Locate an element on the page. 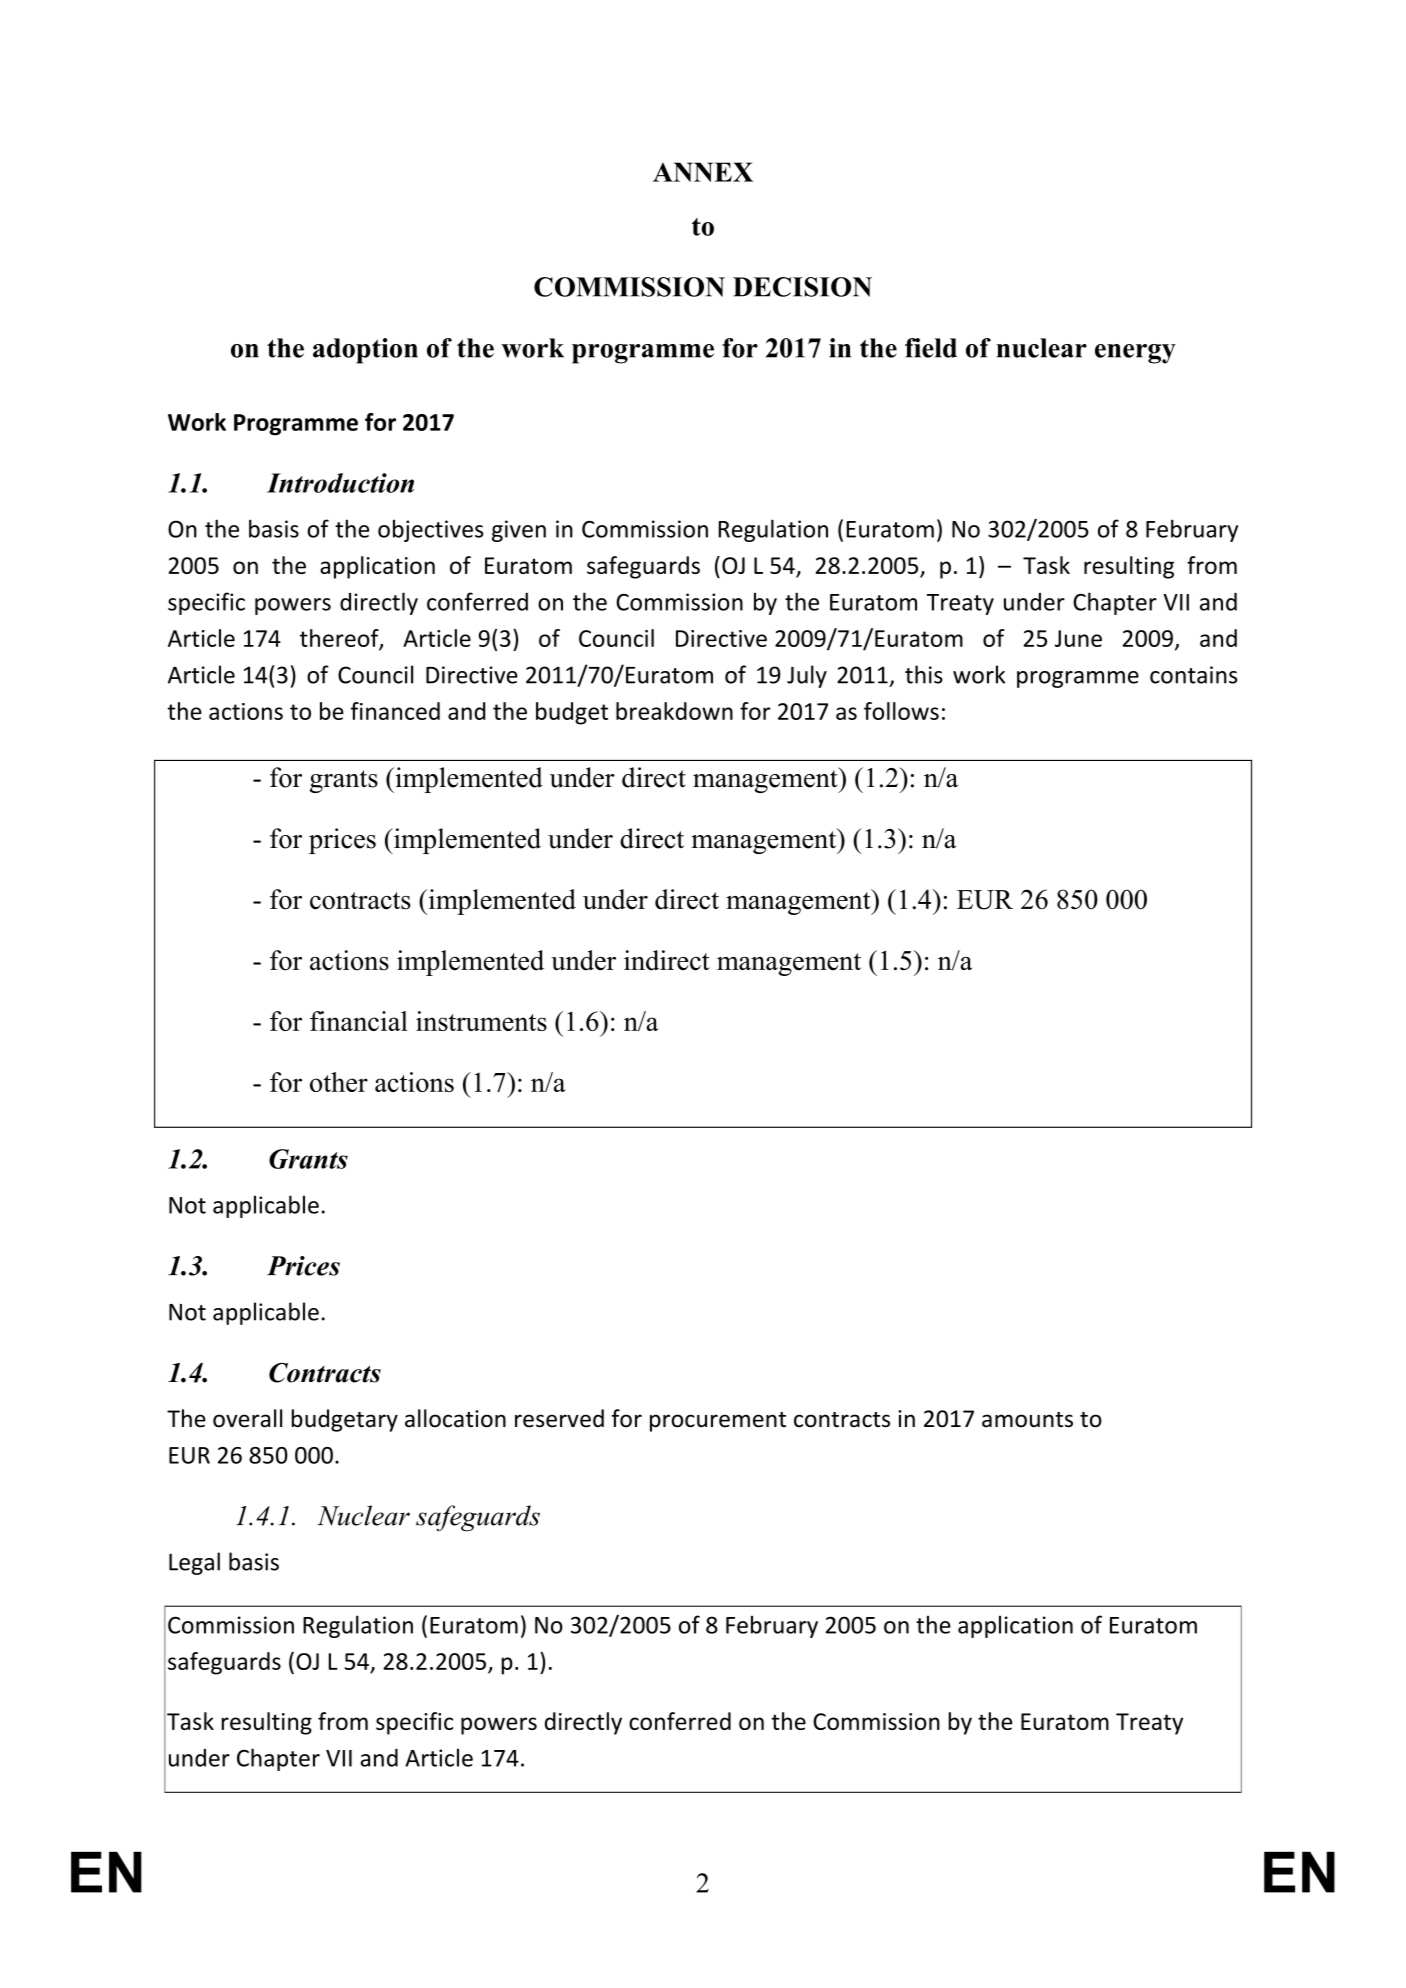  ANNEX is located at coordinates (703, 172).
